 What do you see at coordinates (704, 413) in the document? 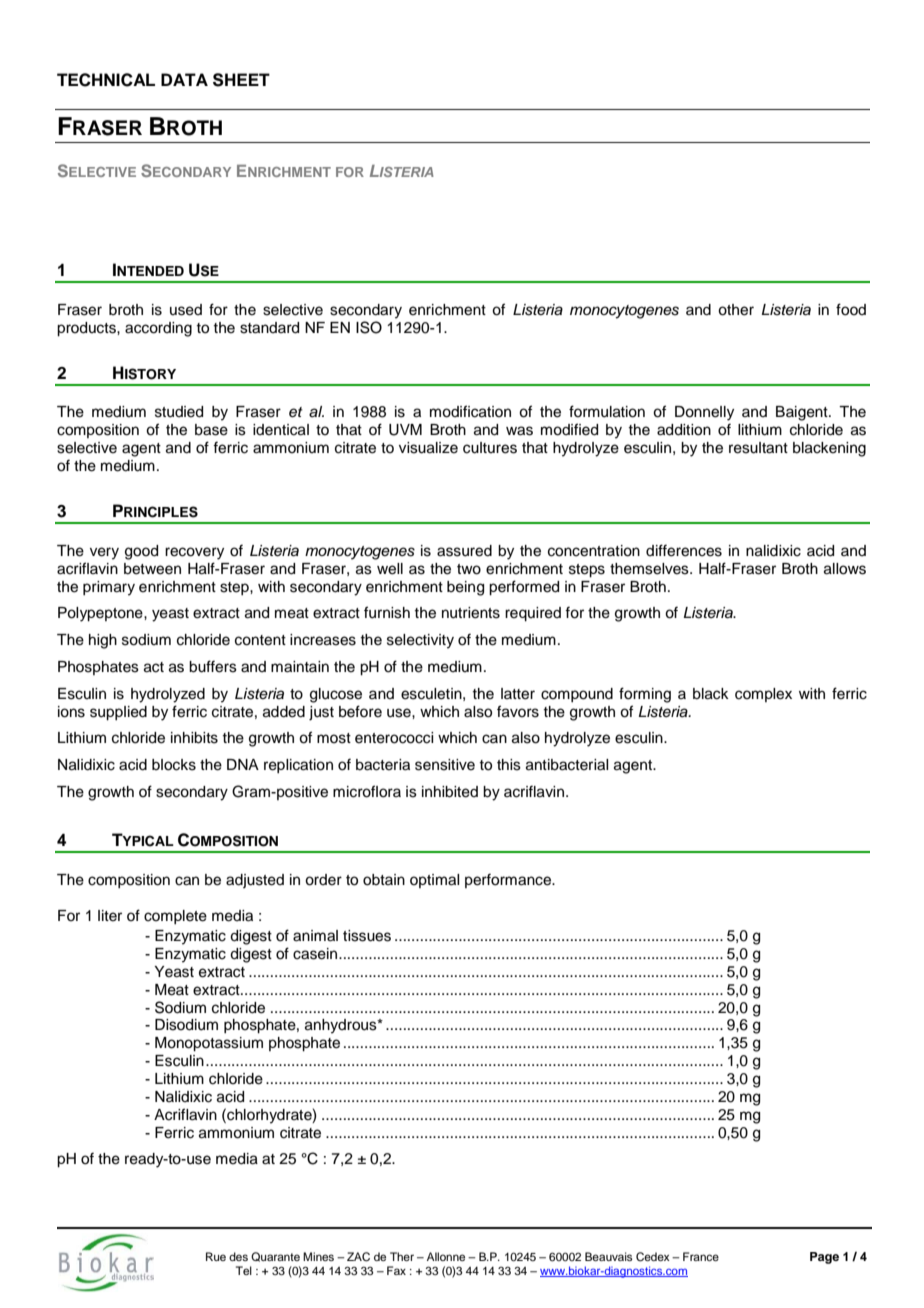
I see `Donnelly` at bounding box center [704, 413].
